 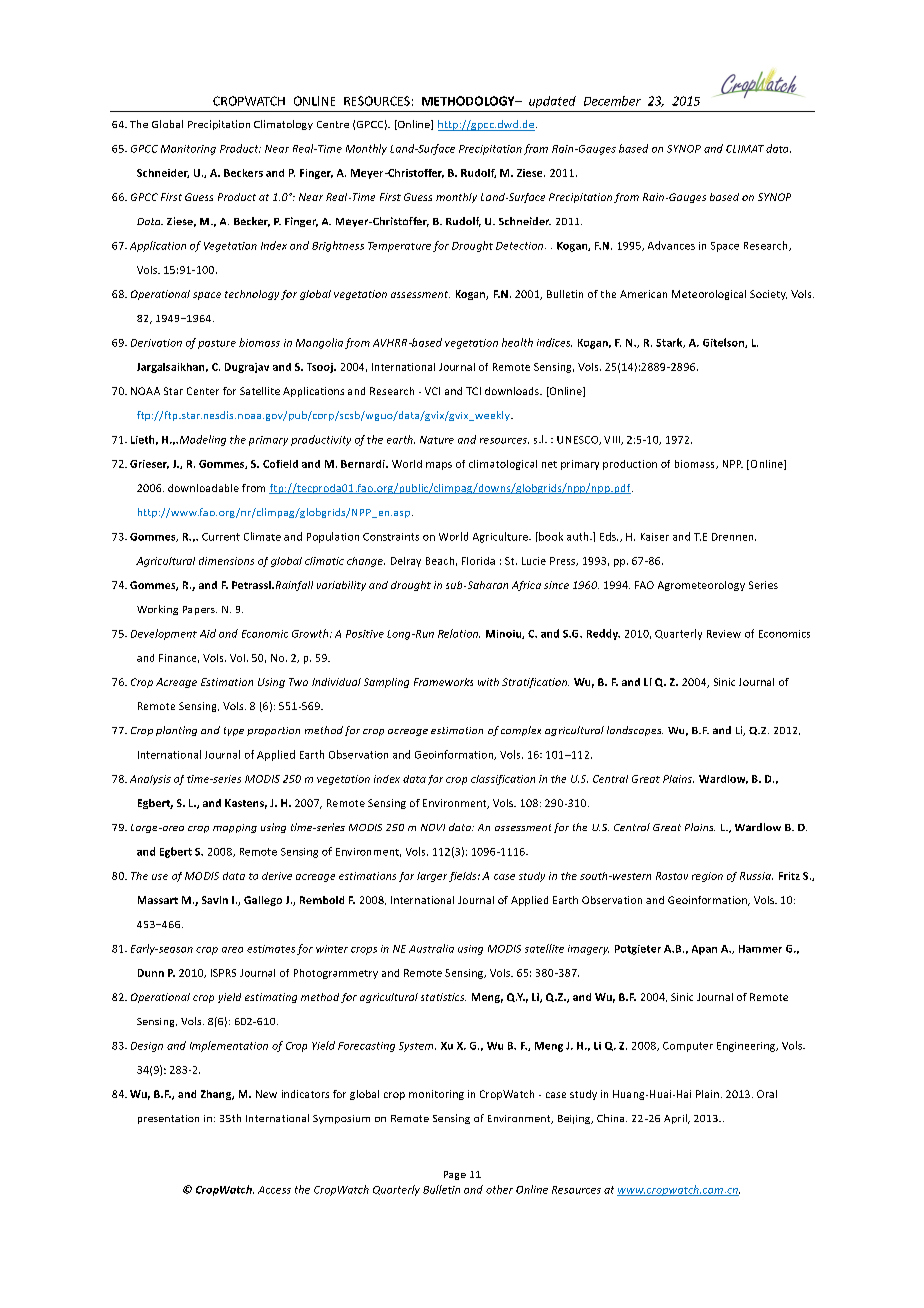 I want to click on Access, so click(x=274, y=1190).
